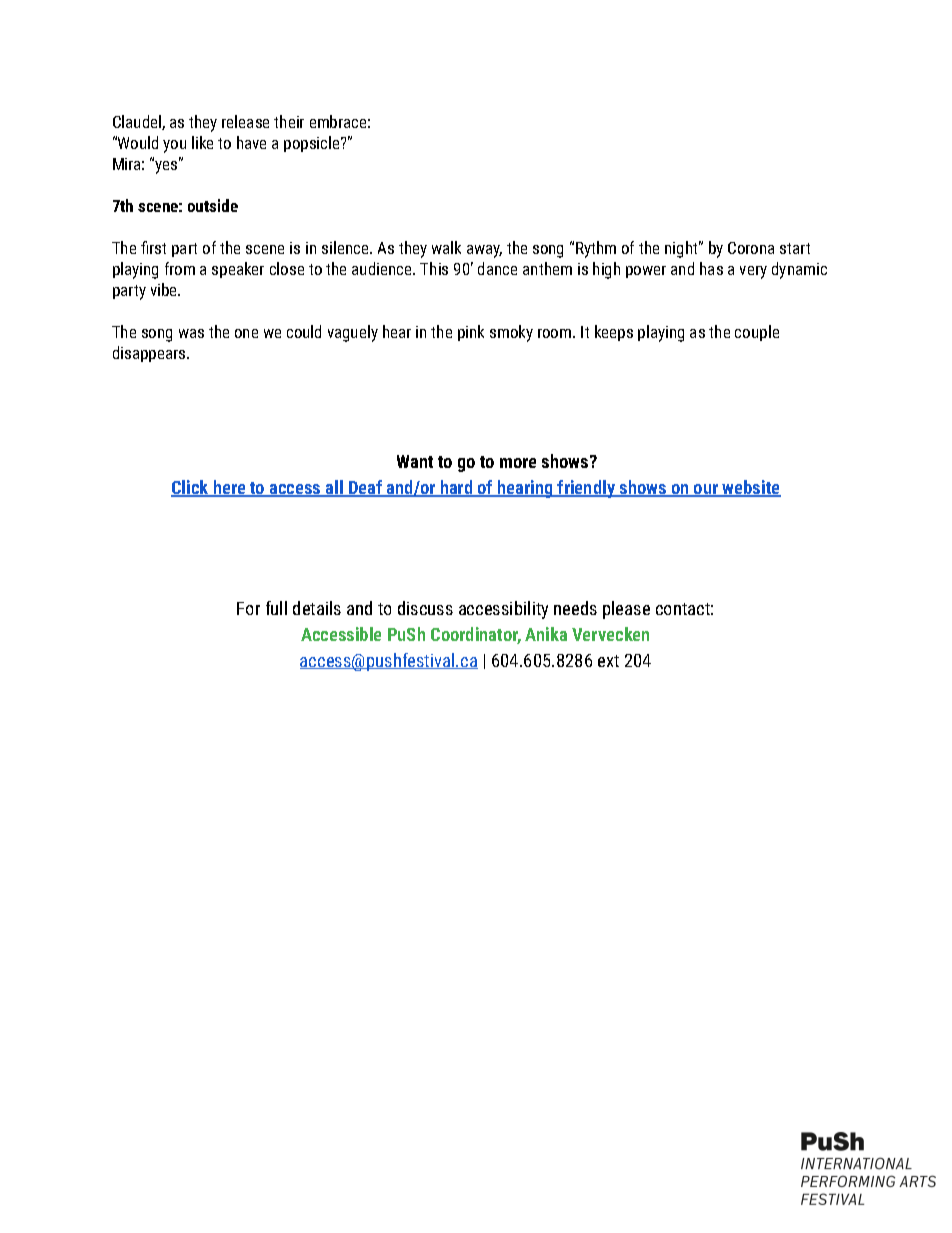 Image resolution: width=952 pixels, height=1233 pixels. Describe the element at coordinates (757, 333) in the document. I see `couple` at that location.
